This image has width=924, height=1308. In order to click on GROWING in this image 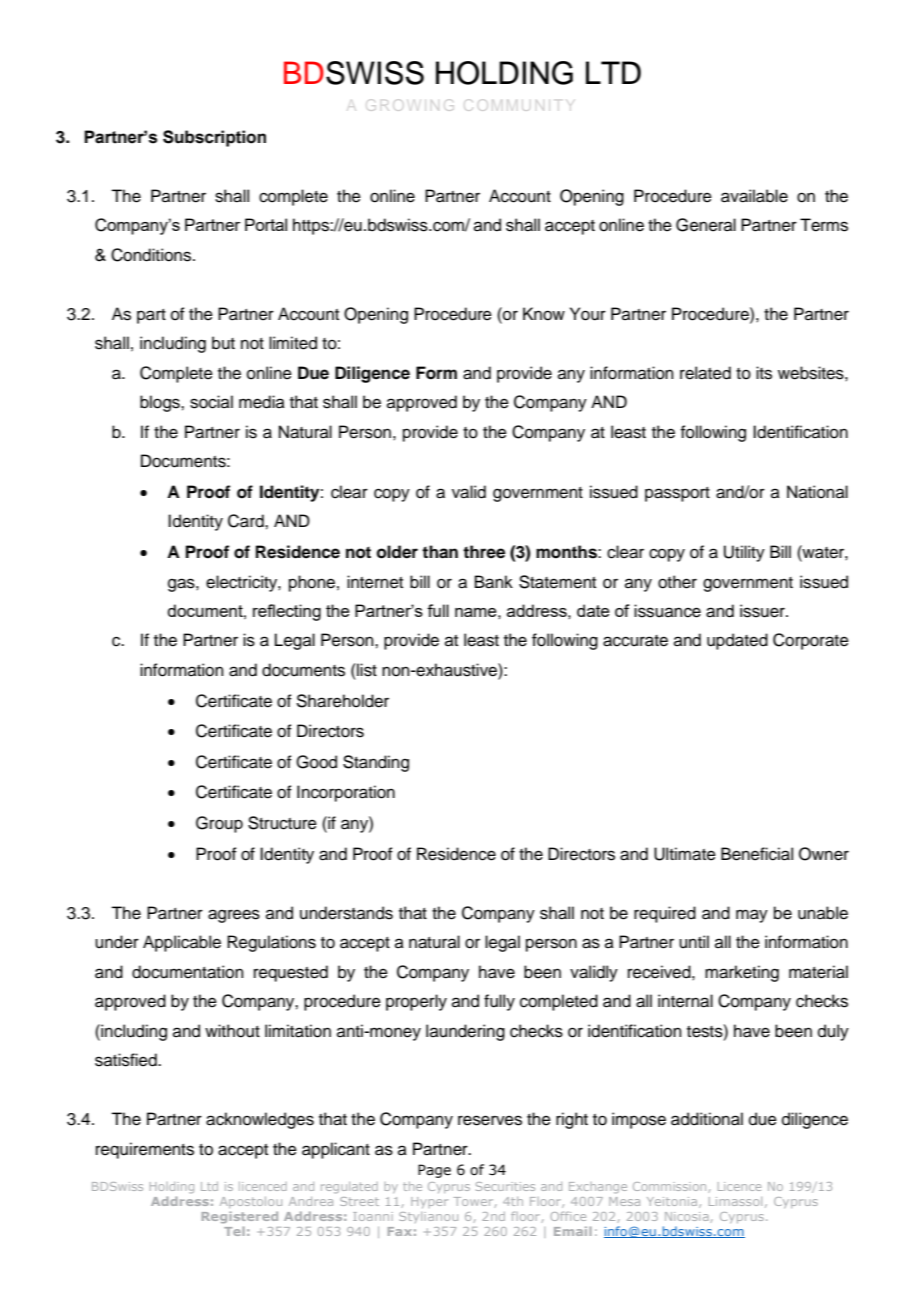, I will do `click(411, 105)`.
